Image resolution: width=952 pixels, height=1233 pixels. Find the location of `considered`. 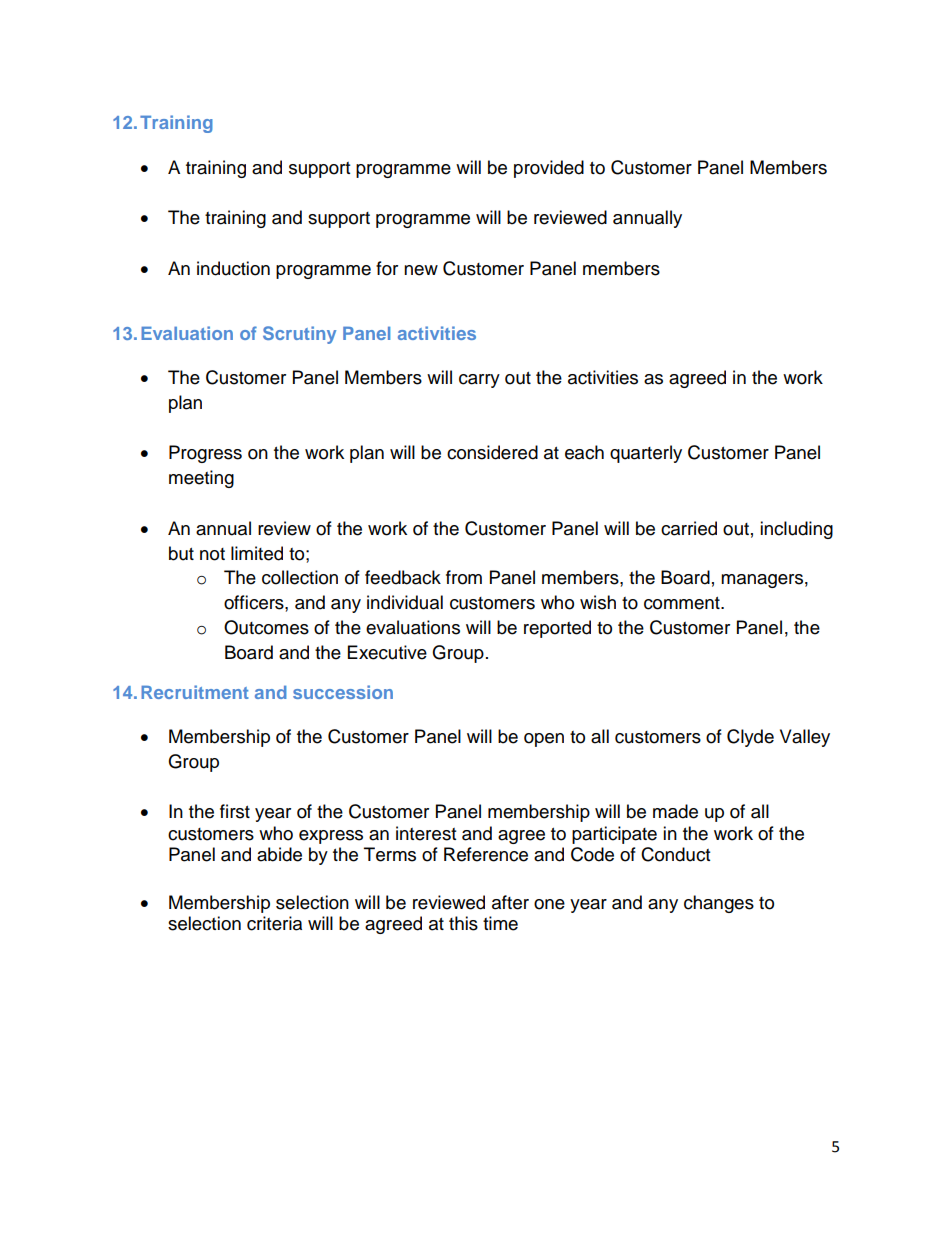

considered is located at coordinates (492, 452).
